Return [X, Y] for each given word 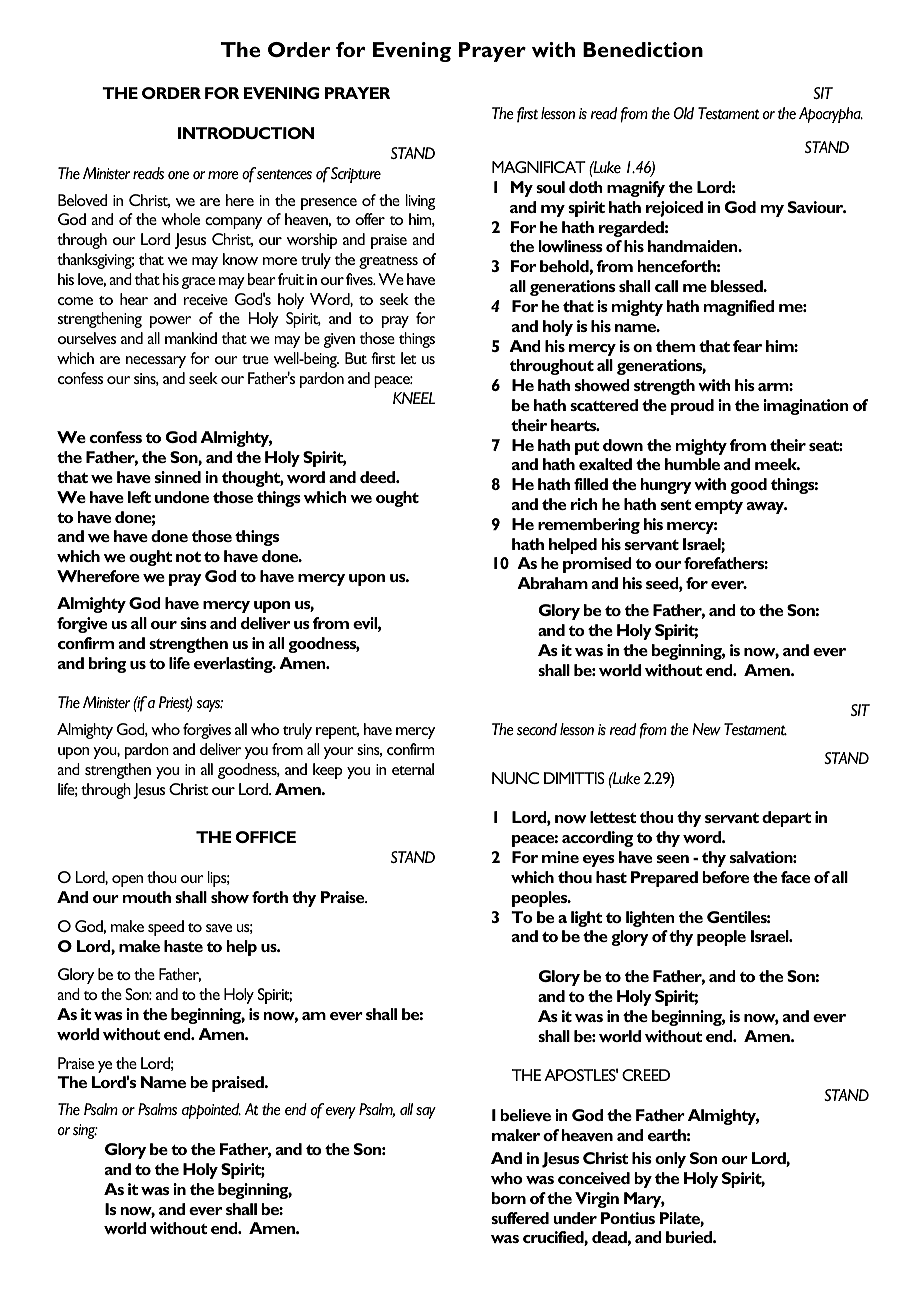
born [509, 1198]
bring [107, 665]
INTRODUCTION [246, 133]
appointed [211, 1111]
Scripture [356, 175]
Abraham [552, 583]
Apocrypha [831, 115]
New [706, 729]
